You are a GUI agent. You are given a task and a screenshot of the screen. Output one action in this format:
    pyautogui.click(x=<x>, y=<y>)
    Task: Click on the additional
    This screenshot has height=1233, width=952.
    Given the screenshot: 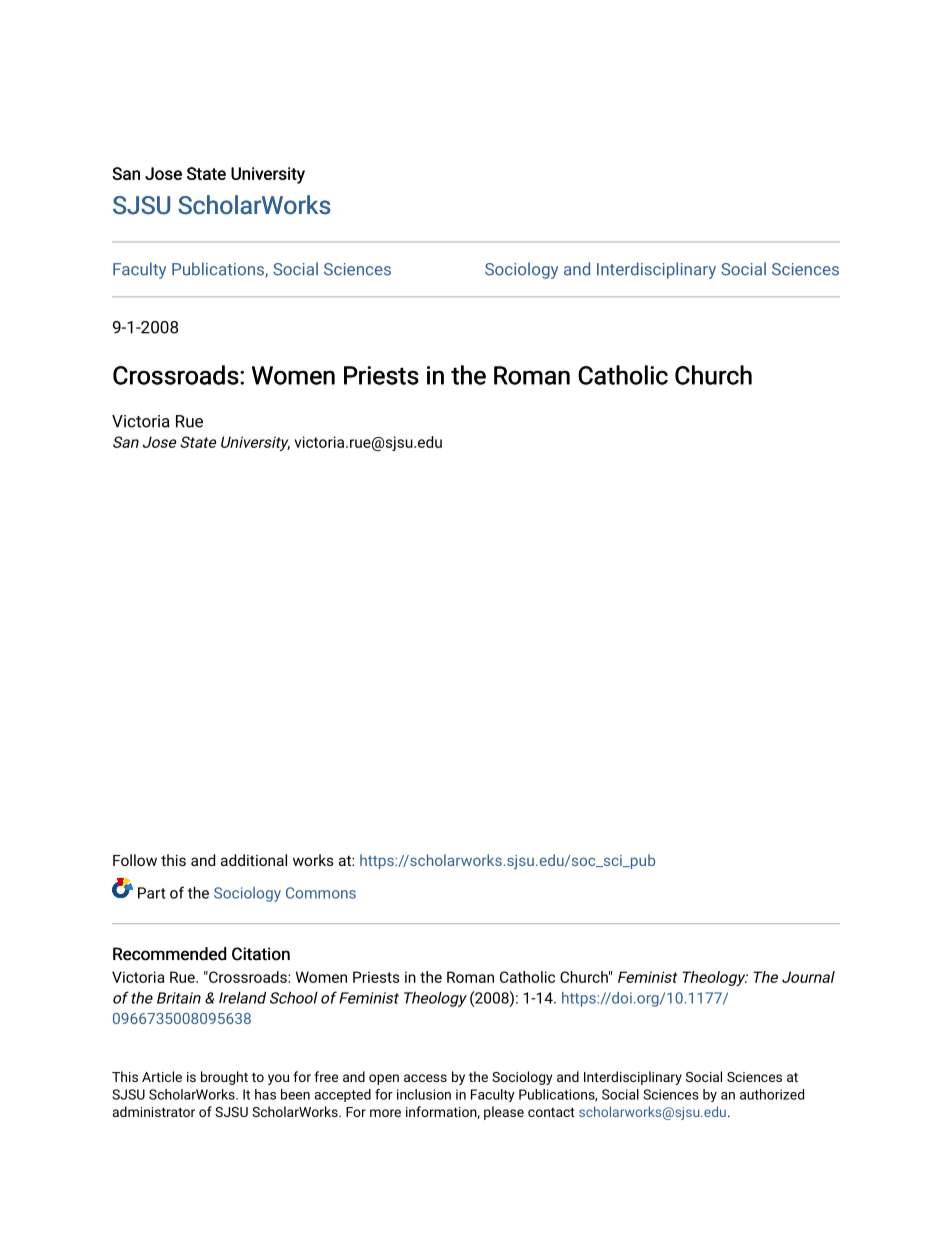 What is the action you would take?
    pyautogui.click(x=254, y=860)
